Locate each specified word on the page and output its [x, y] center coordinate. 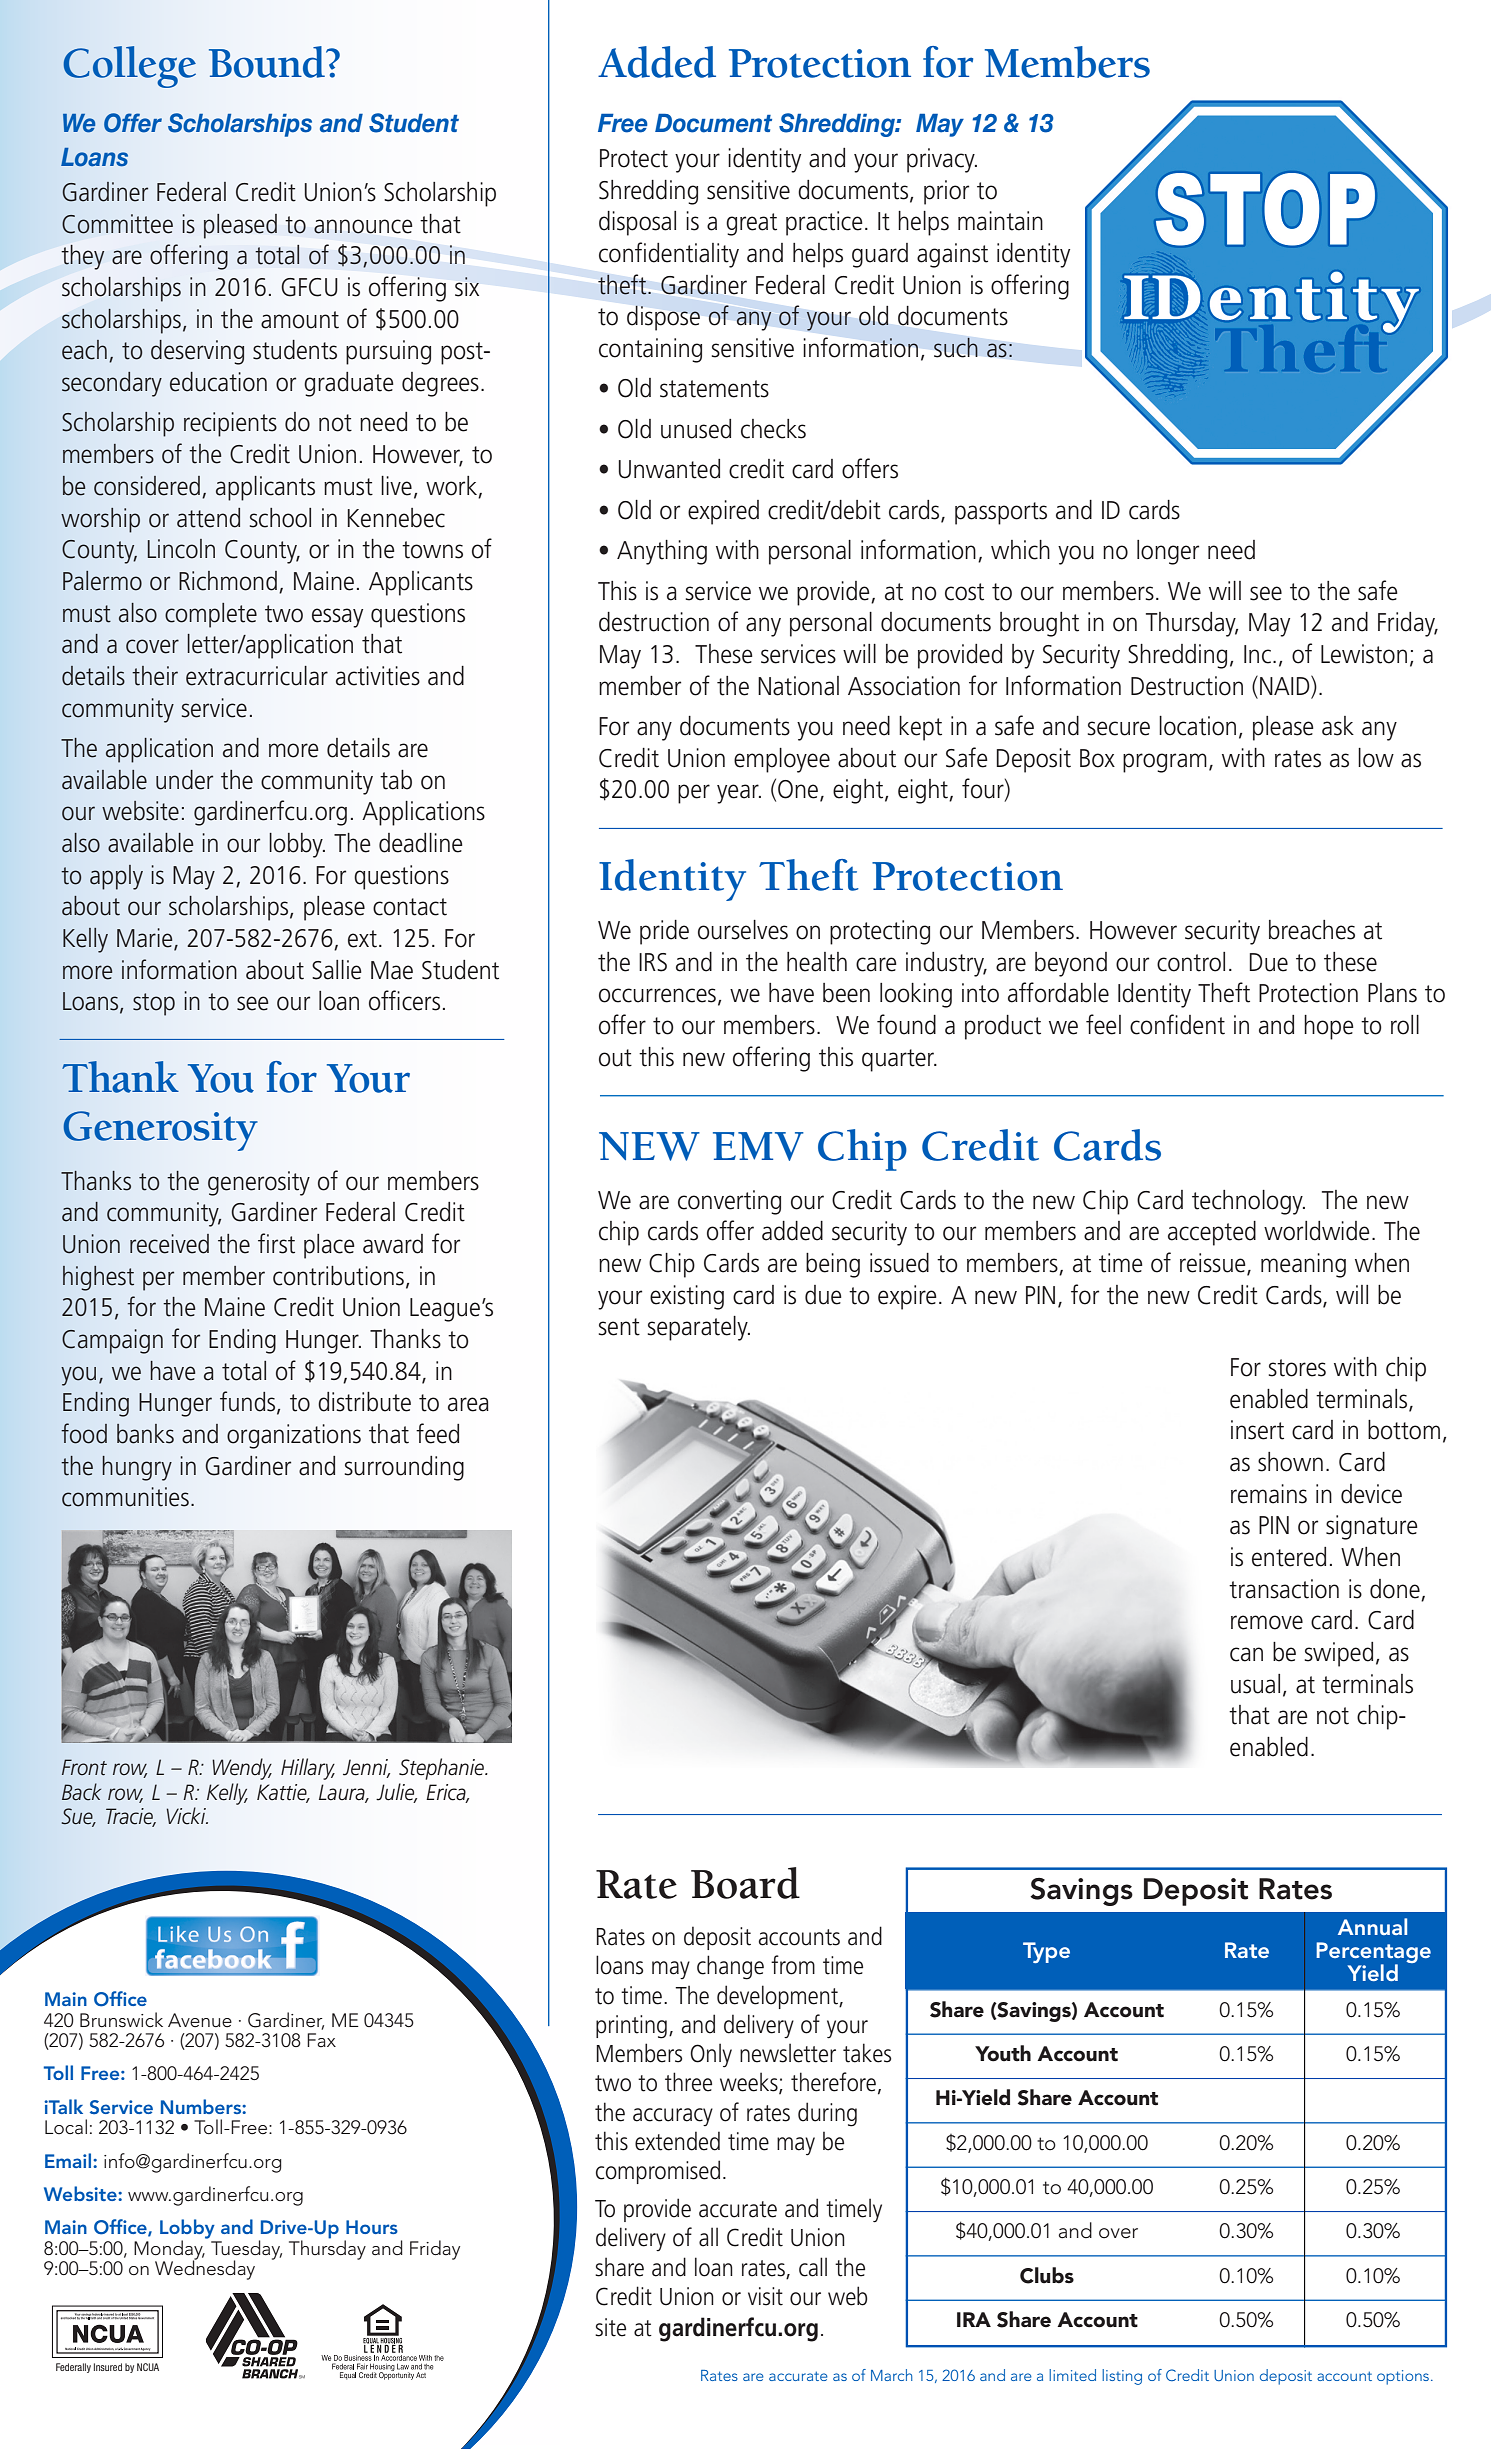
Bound [268, 62]
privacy [942, 160]
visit [765, 2296]
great [751, 224]
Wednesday [205, 2269]
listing [1122, 2377]
